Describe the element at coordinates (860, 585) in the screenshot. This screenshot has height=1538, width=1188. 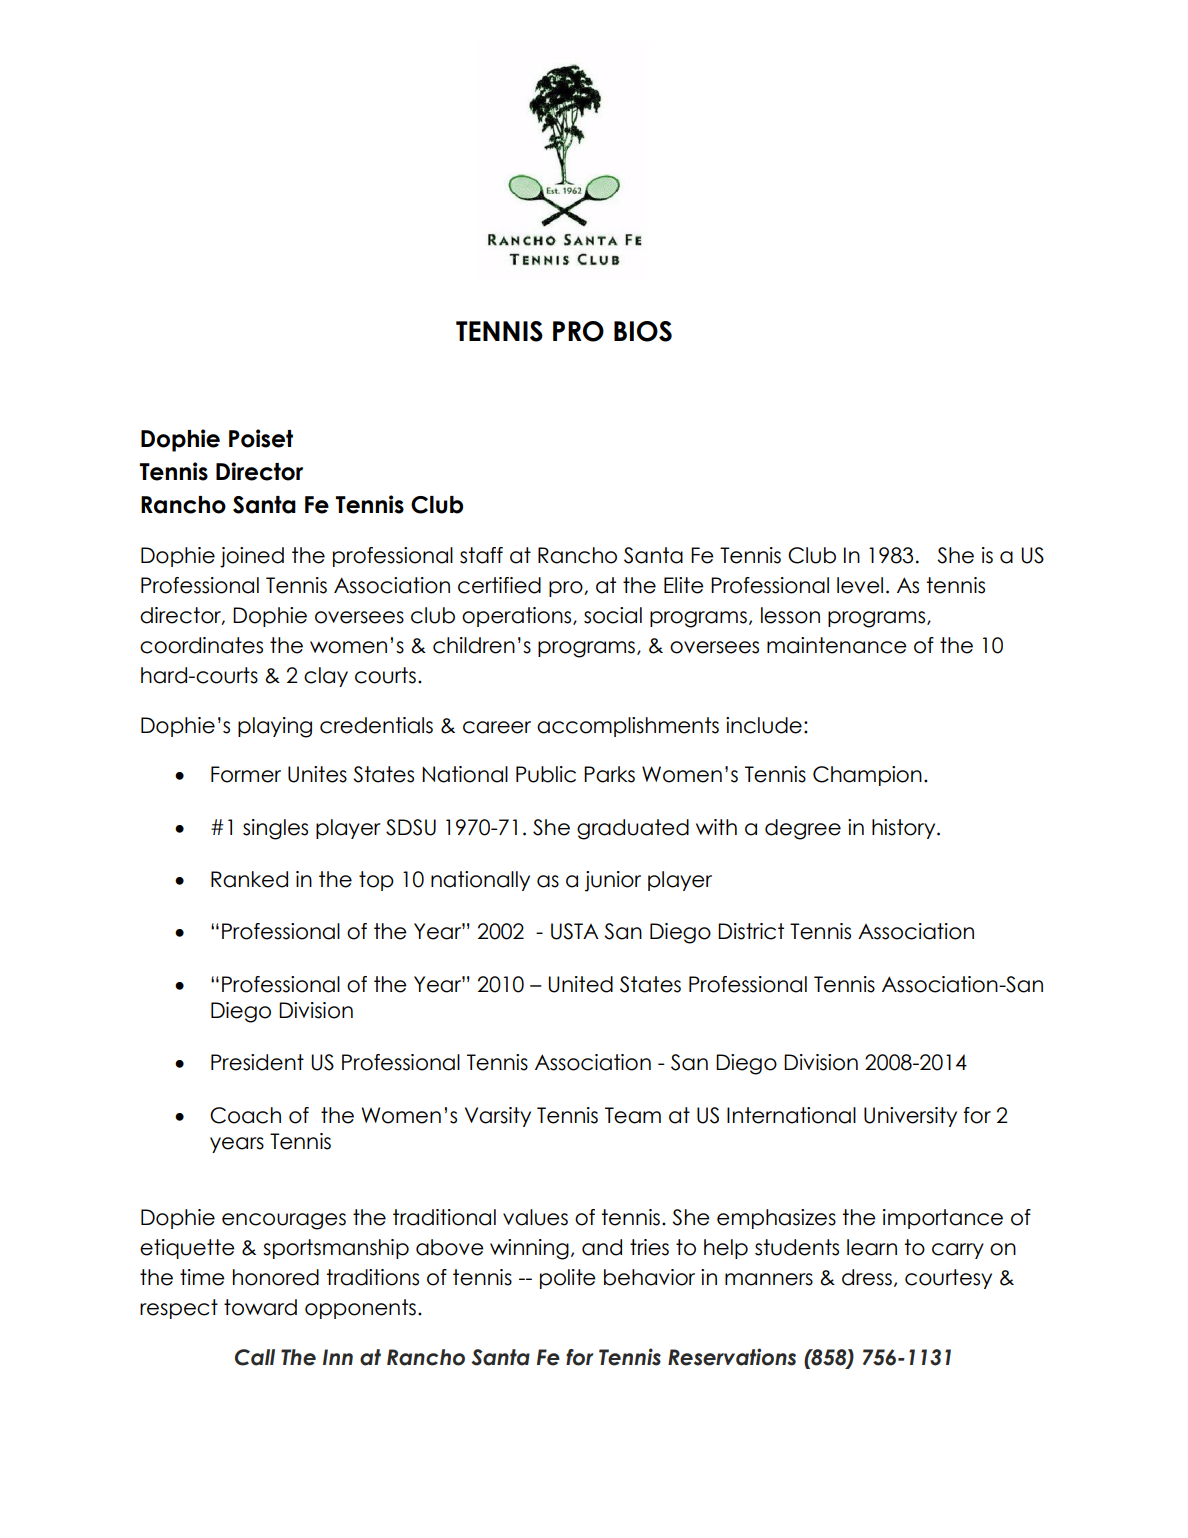
I see `level` at that location.
